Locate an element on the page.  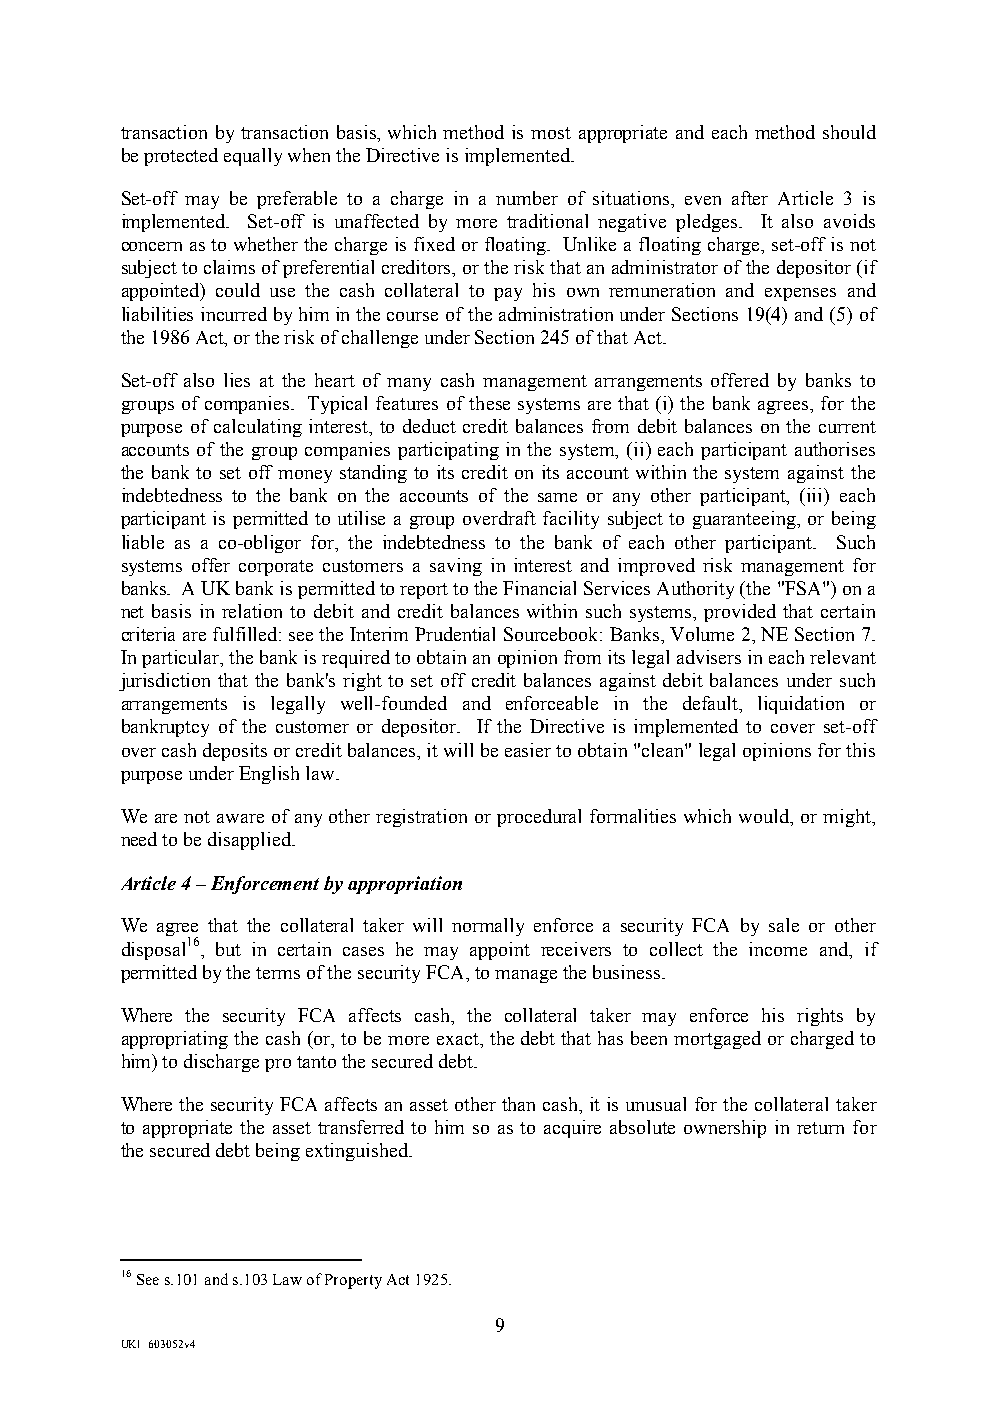
number is located at coordinates (527, 198).
